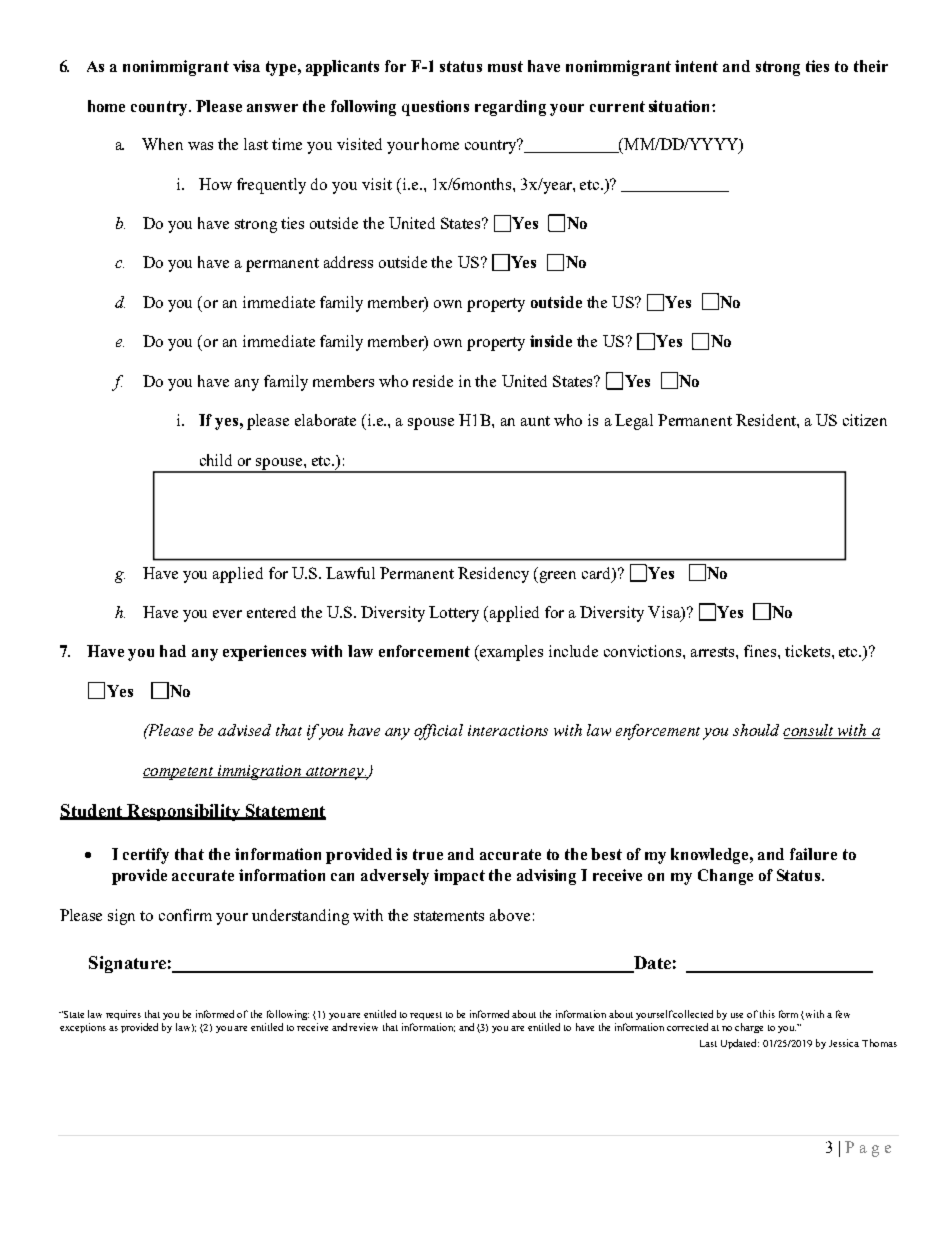  Describe the element at coordinates (162, 144) in the screenshot. I see `When` at that location.
